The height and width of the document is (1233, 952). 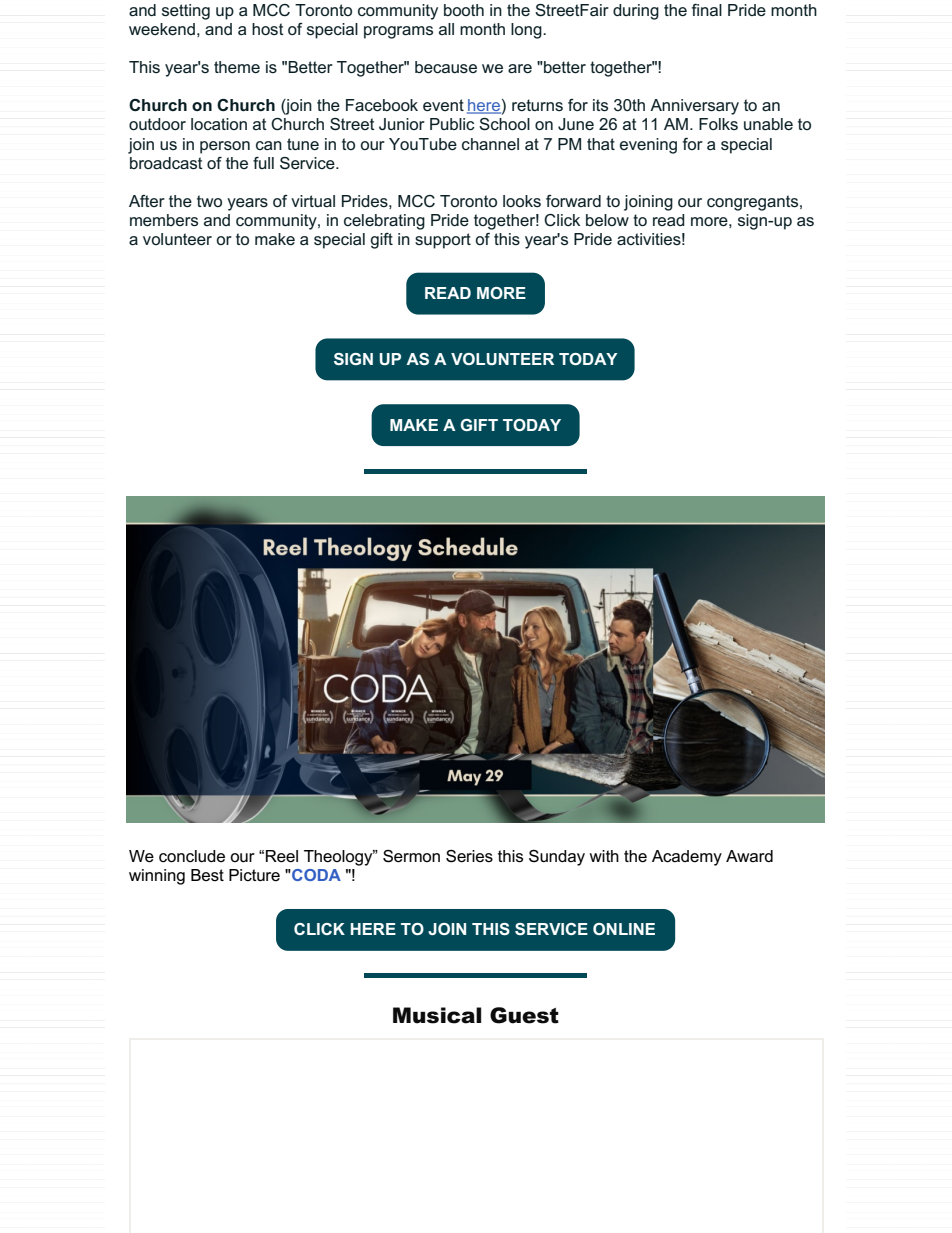 I want to click on support, so click(x=443, y=241).
